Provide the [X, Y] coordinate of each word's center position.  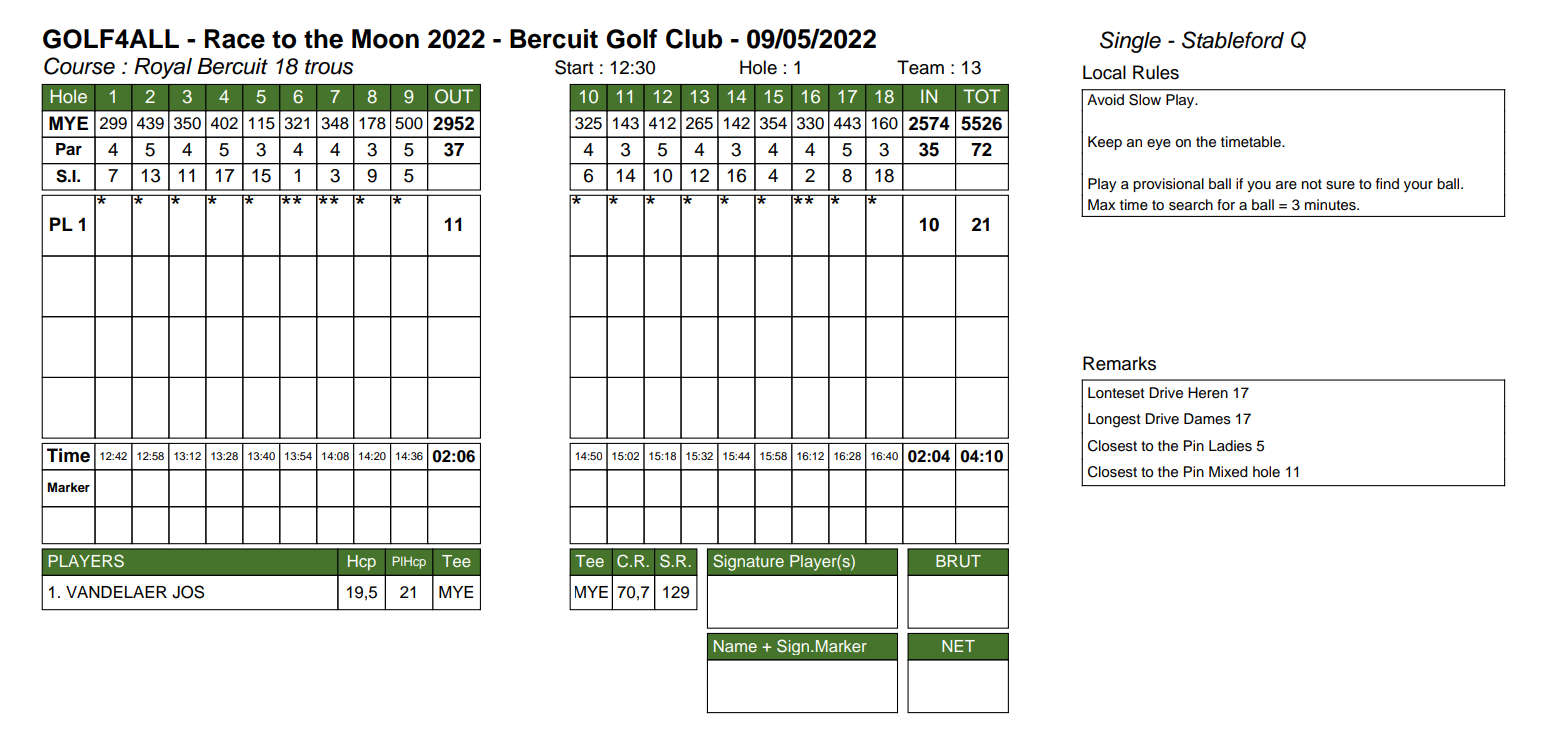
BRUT [958, 561]
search [1191, 205]
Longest [1114, 420]
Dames [1207, 419]
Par [69, 149]
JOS [188, 592]
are [1286, 185]
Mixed [1228, 472]
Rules [1156, 72]
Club [694, 38]
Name [735, 646]
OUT [454, 96]
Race [235, 39]
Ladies [1230, 446]
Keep [1105, 143]
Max [1101, 204]
